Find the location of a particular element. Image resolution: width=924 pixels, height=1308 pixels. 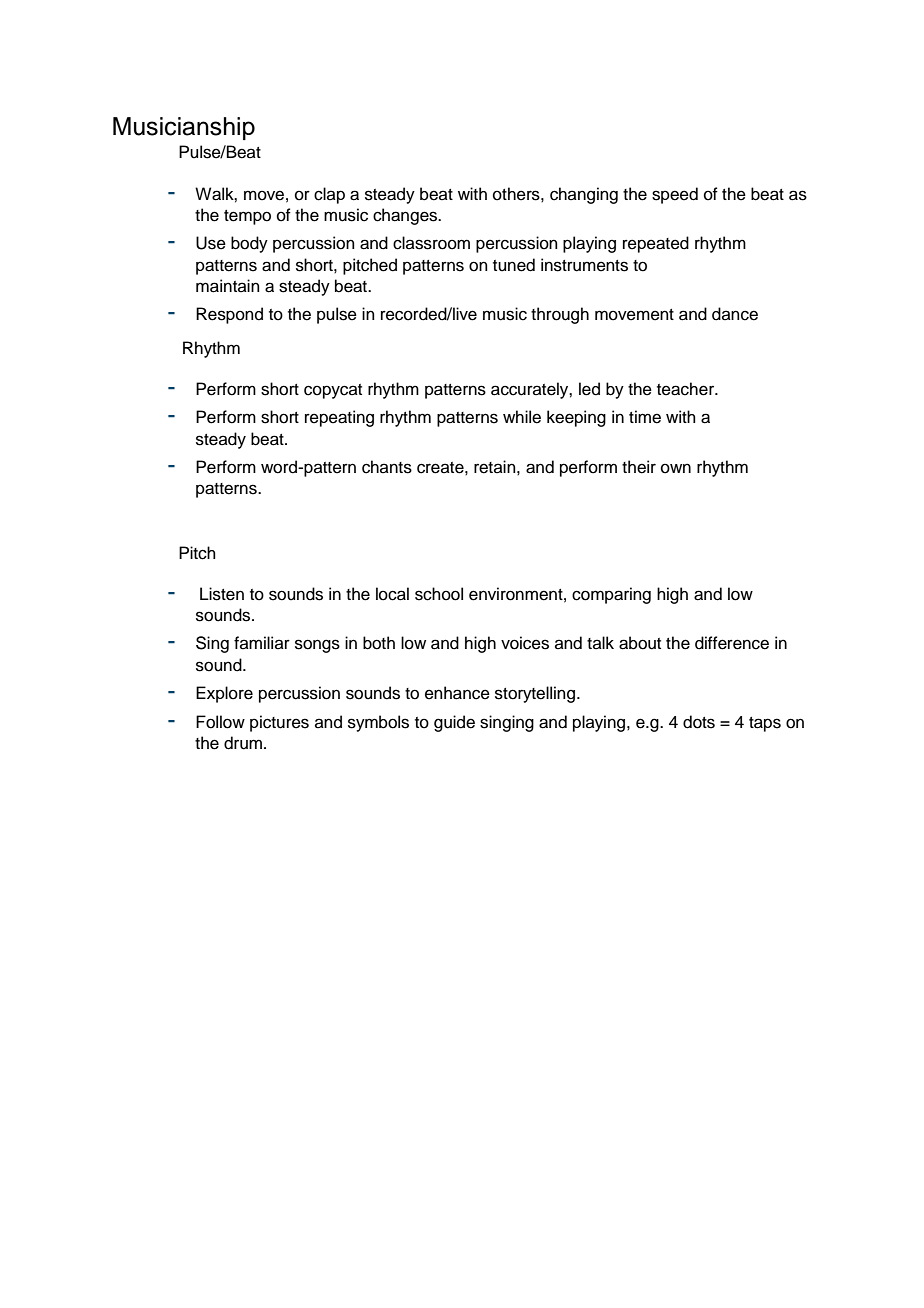

comparing is located at coordinates (611, 595).
